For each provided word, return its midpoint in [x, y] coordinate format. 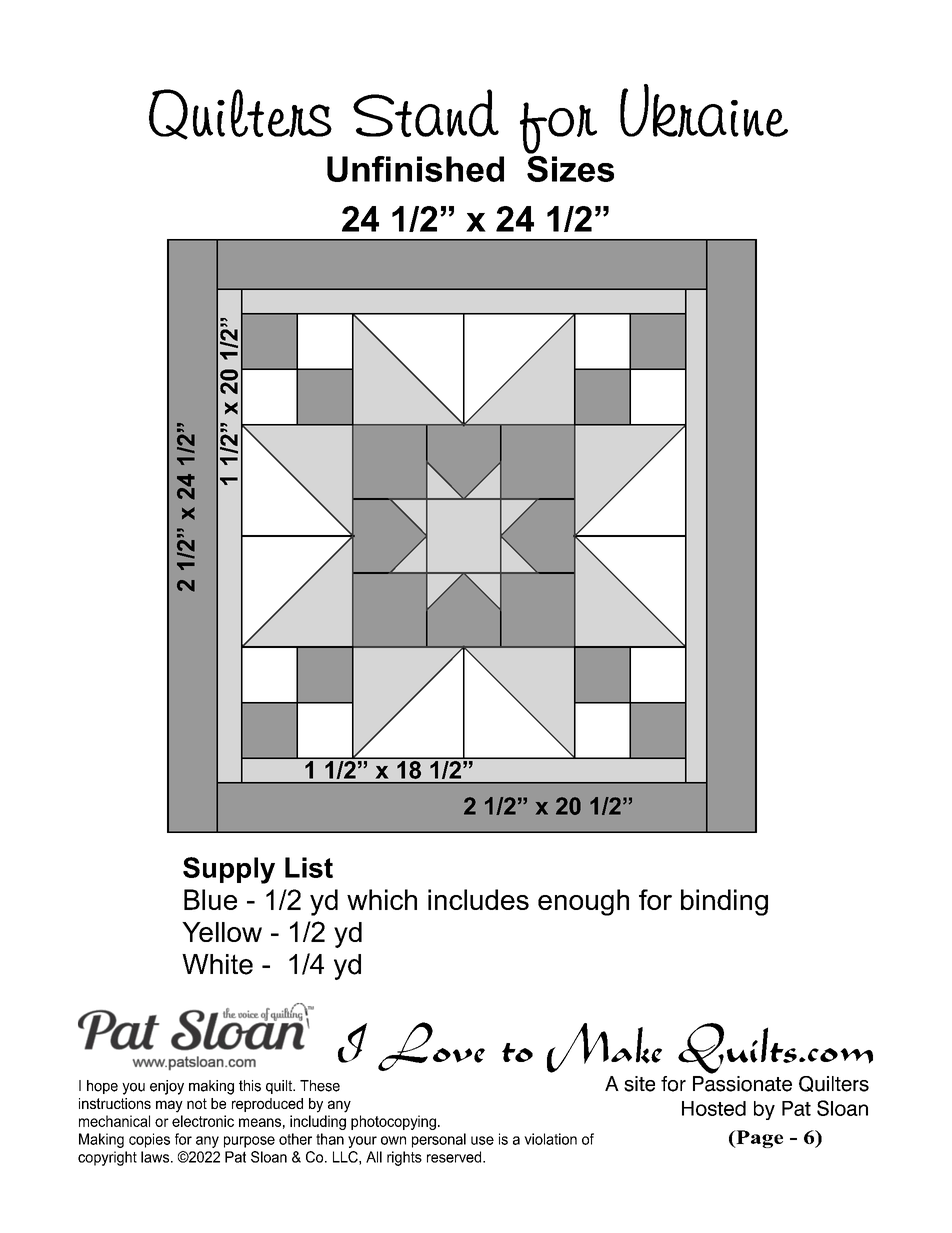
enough [583, 902]
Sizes [570, 167]
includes [478, 899]
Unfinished [415, 169]
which [382, 899]
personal [439, 1140]
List [309, 867]
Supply [229, 870]
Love [431, 1046]
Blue [210, 899]
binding [724, 902]
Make [604, 1048]
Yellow [222, 932]
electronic [203, 1121]
